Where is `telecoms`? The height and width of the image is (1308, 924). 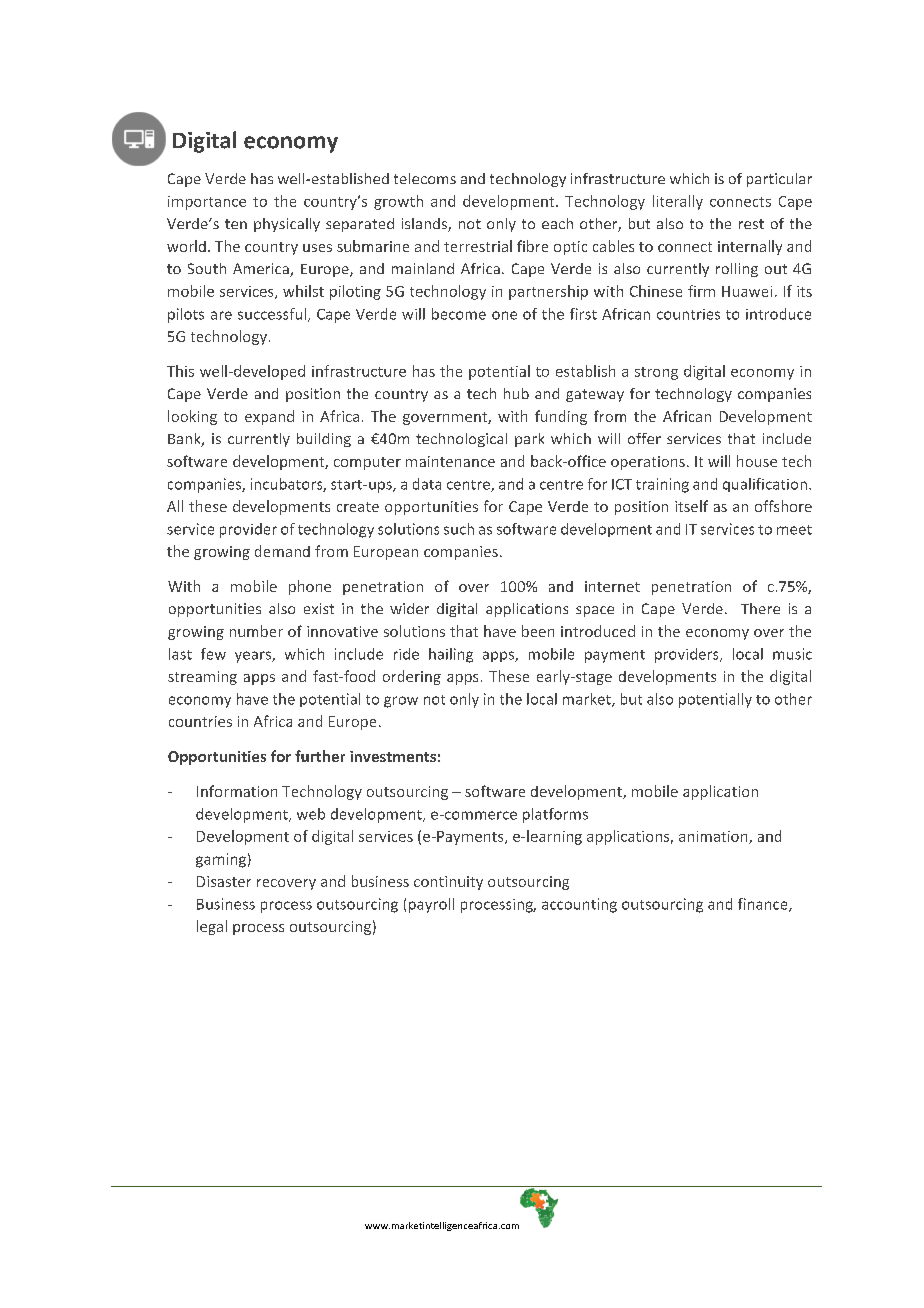
telecoms is located at coordinates (425, 178).
